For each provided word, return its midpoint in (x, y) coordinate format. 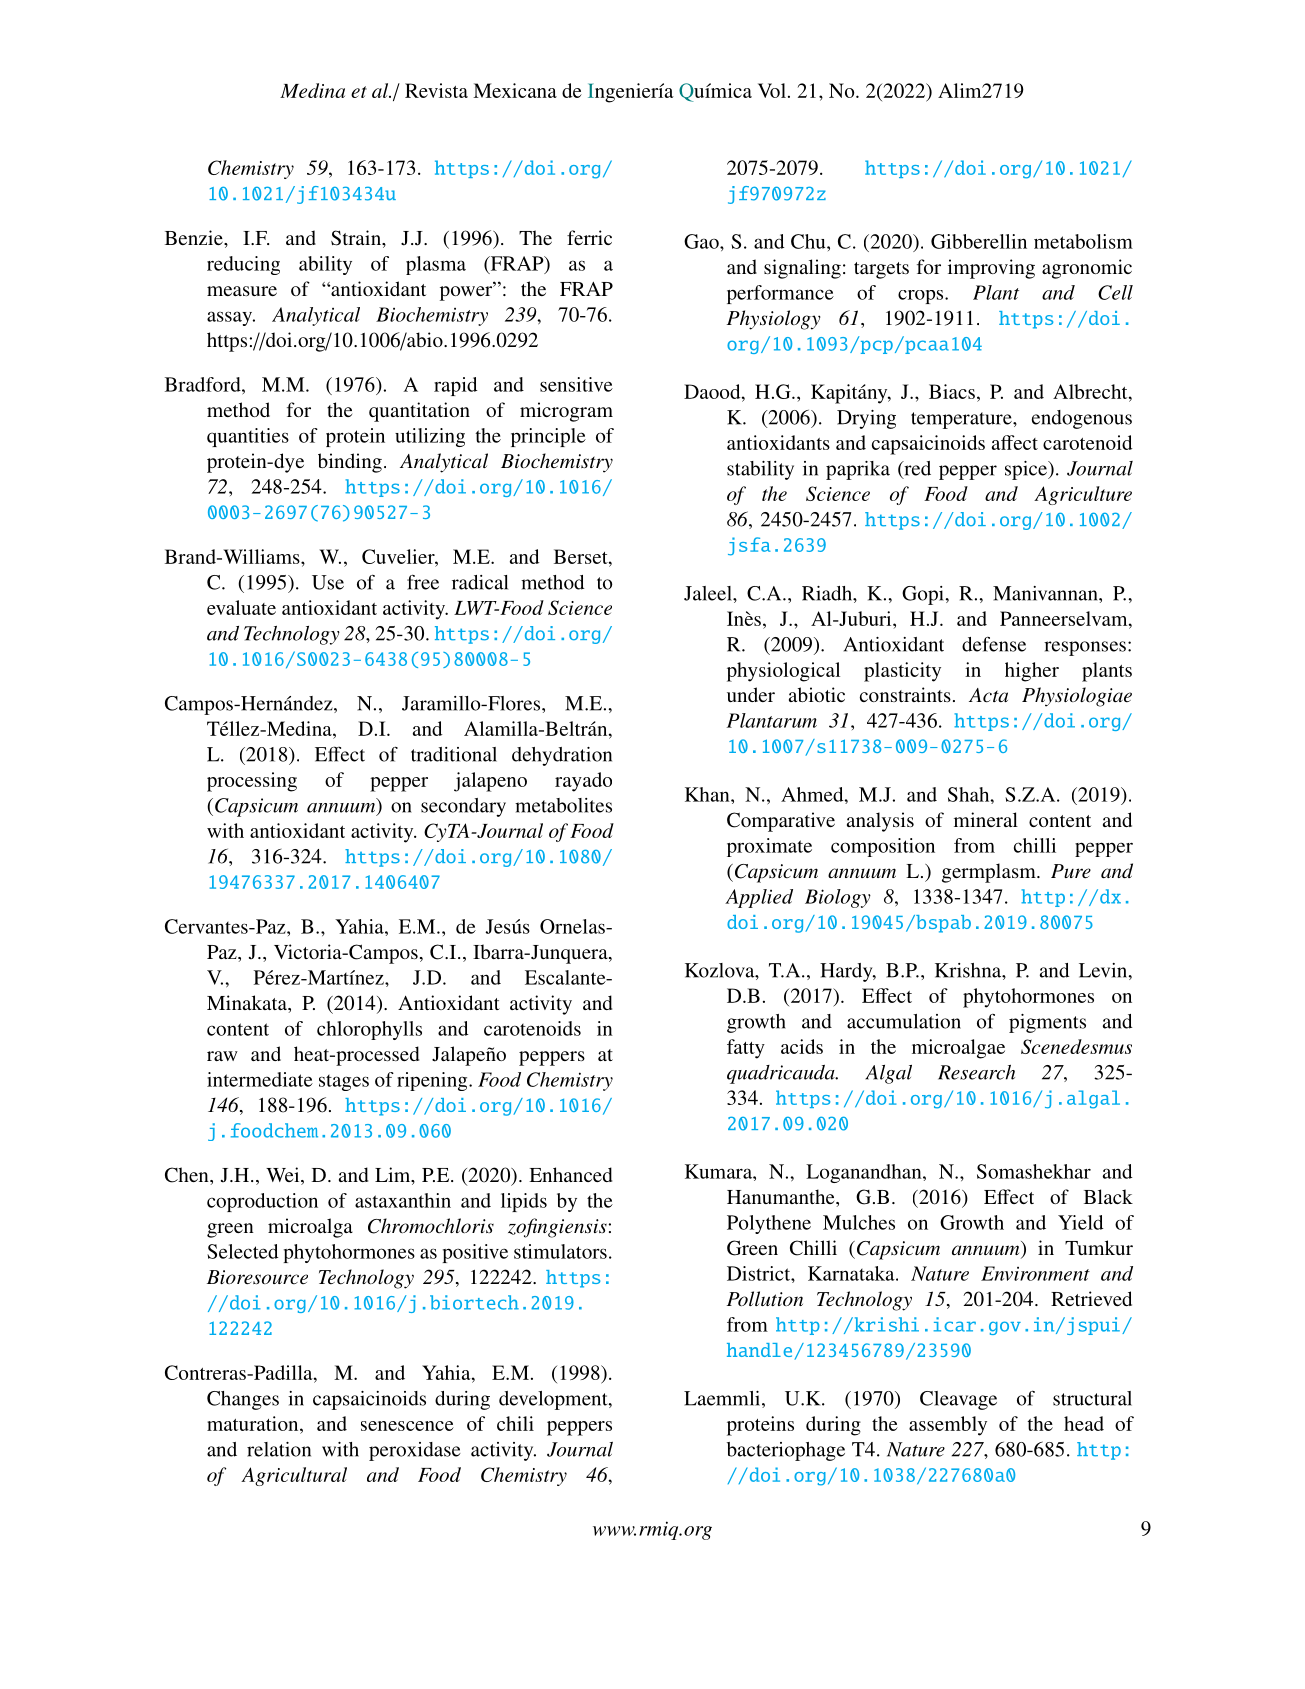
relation (279, 1449)
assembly (948, 1426)
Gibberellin (979, 241)
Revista (436, 90)
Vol (772, 90)
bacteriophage (786, 1451)
